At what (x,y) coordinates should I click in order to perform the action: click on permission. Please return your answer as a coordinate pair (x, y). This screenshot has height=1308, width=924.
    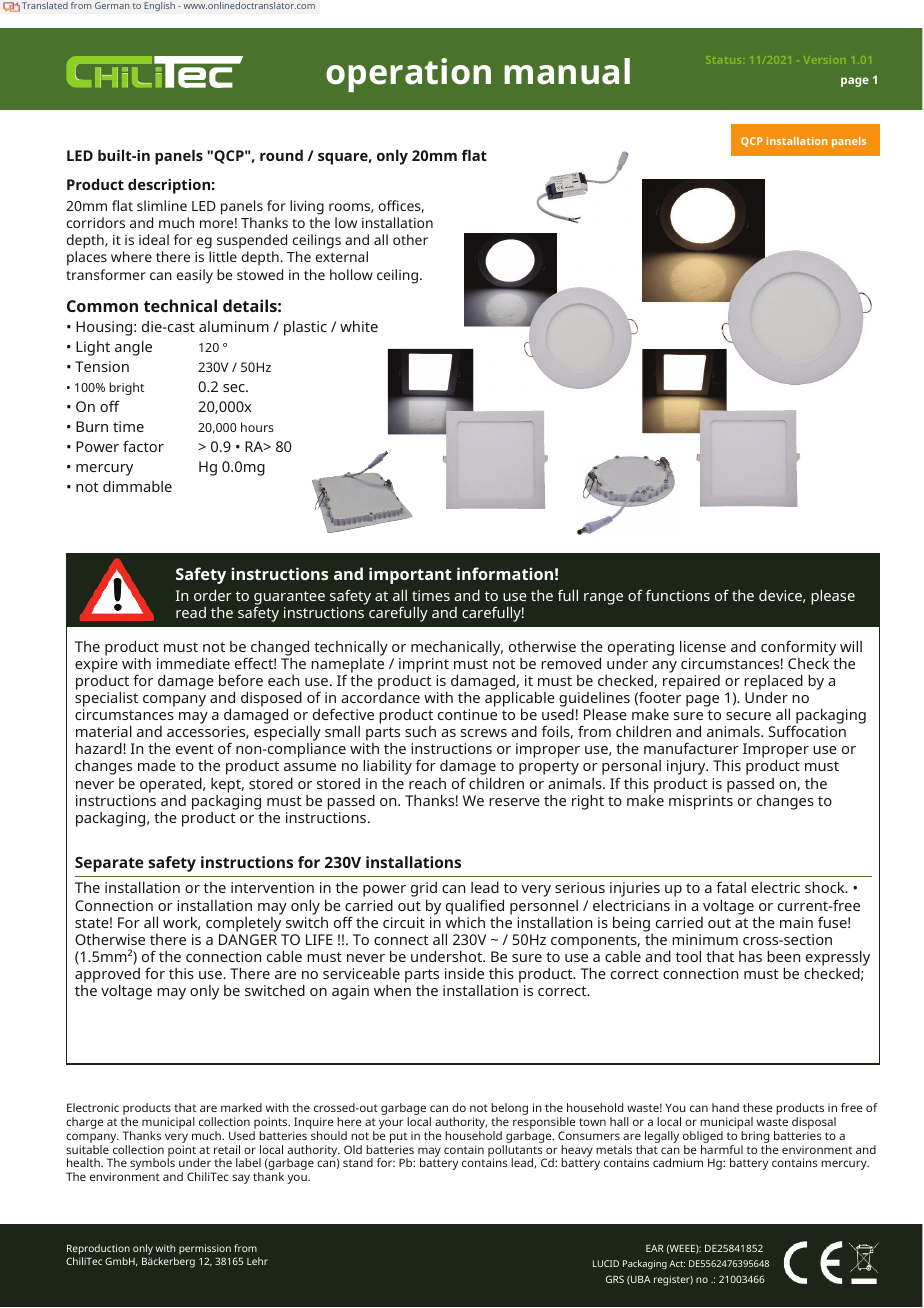
    Looking at the image, I should click on (205, 1251).
